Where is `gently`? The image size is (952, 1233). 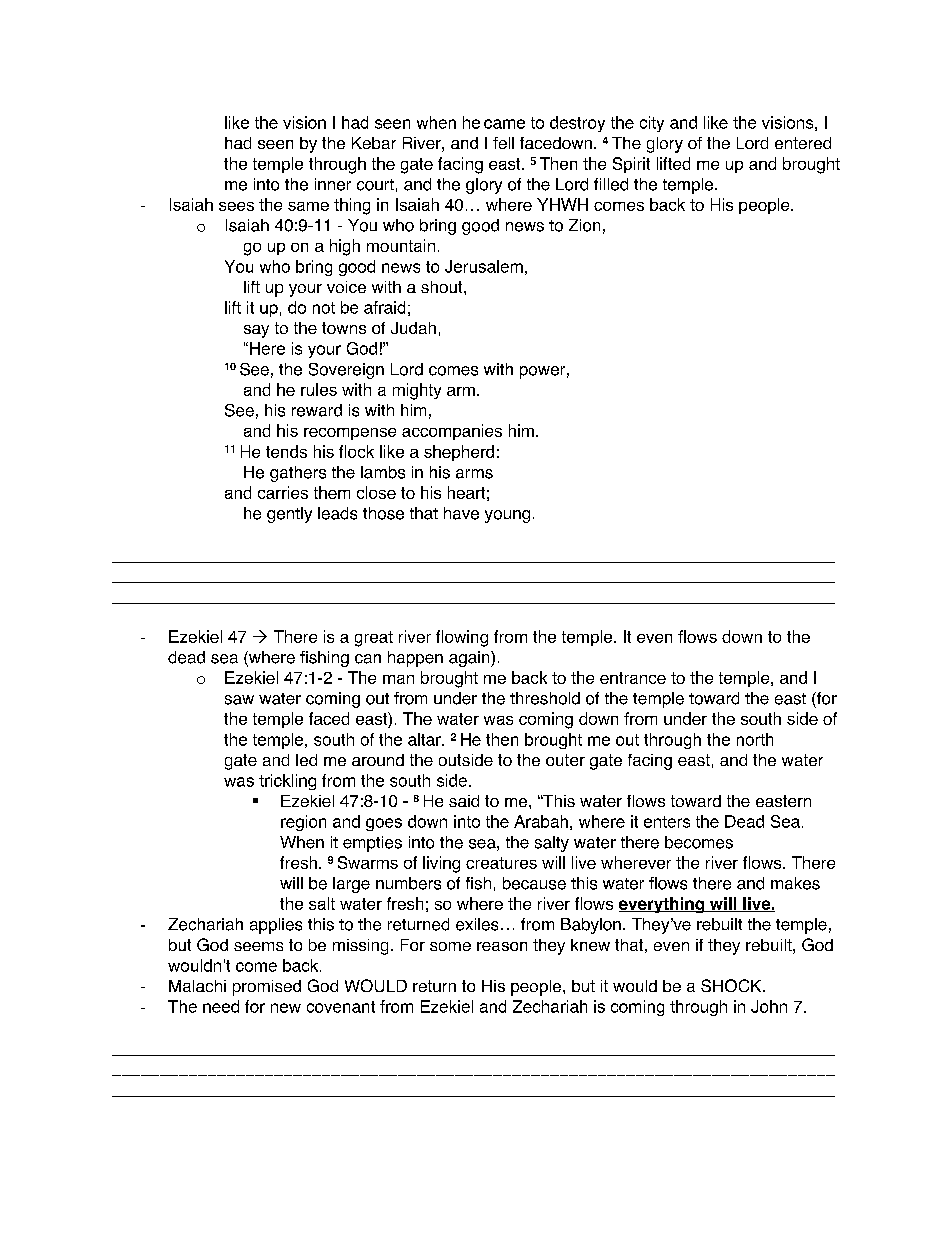
gently is located at coordinates (289, 515).
